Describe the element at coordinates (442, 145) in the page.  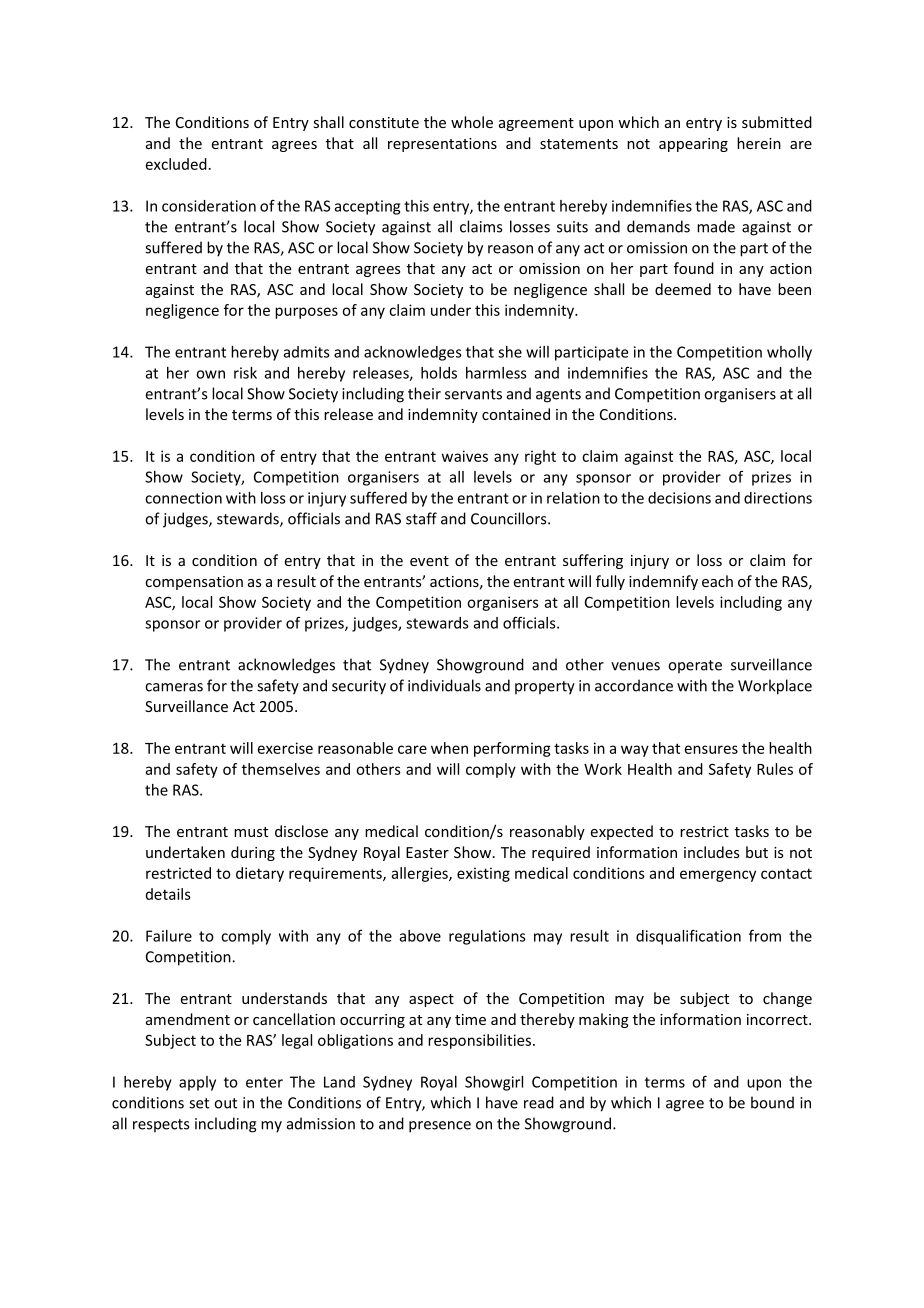
I see `representations` at that location.
